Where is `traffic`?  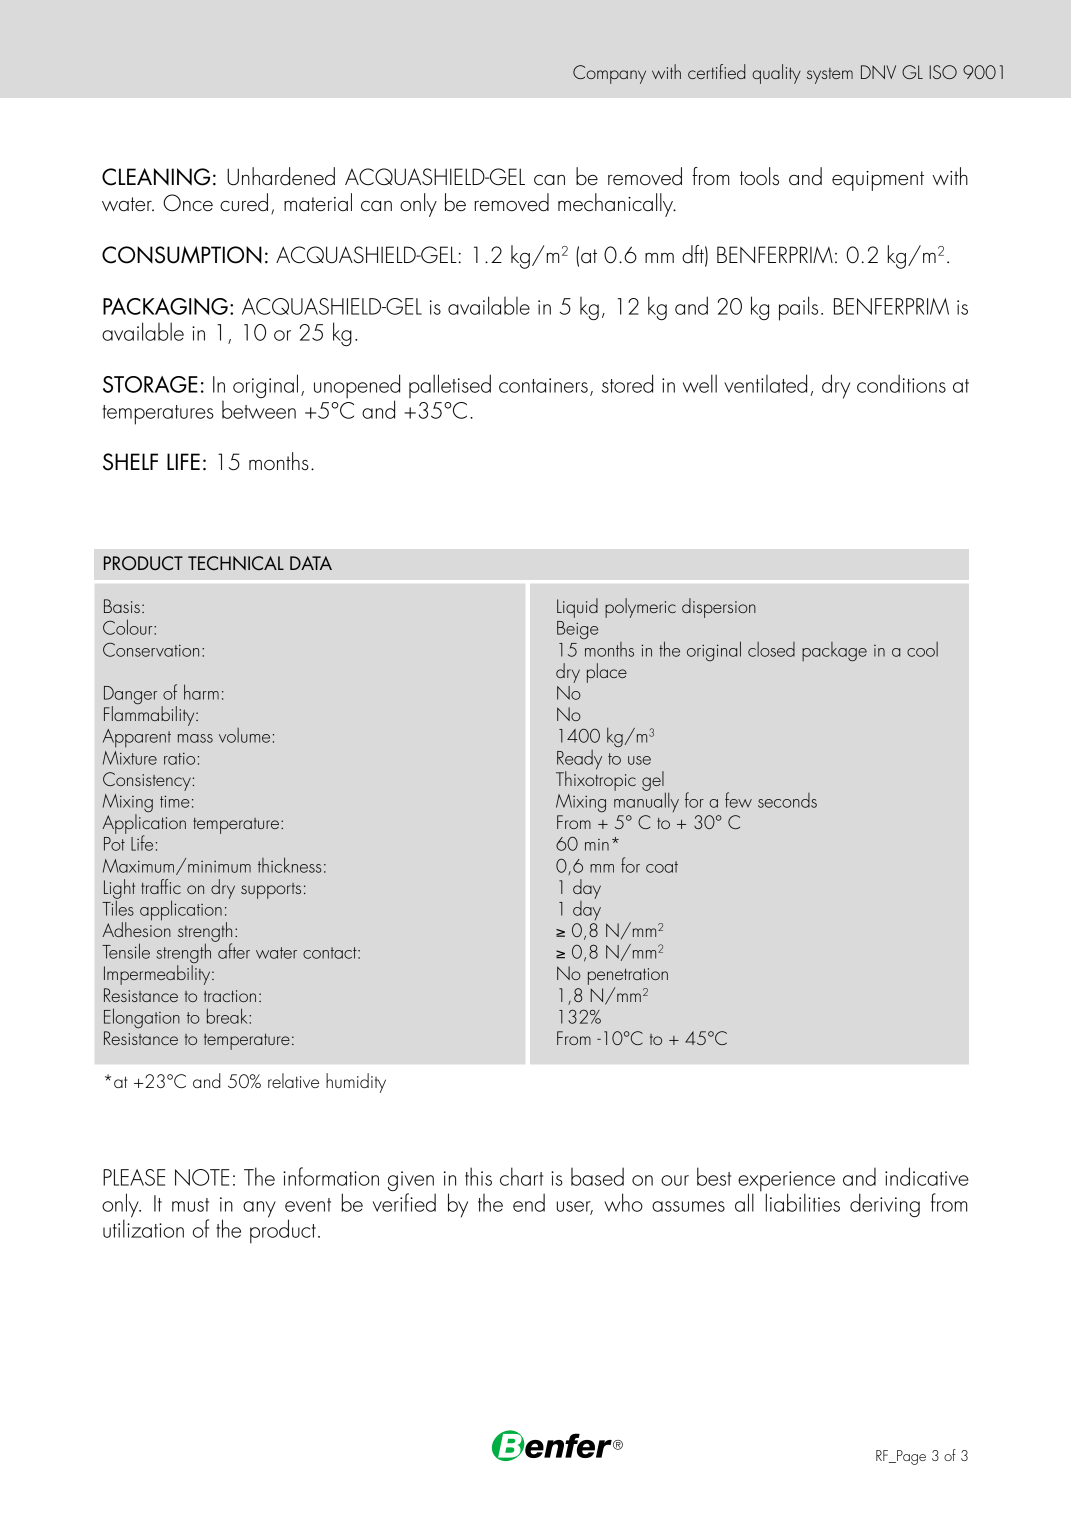
traffic is located at coordinates (161, 886).
